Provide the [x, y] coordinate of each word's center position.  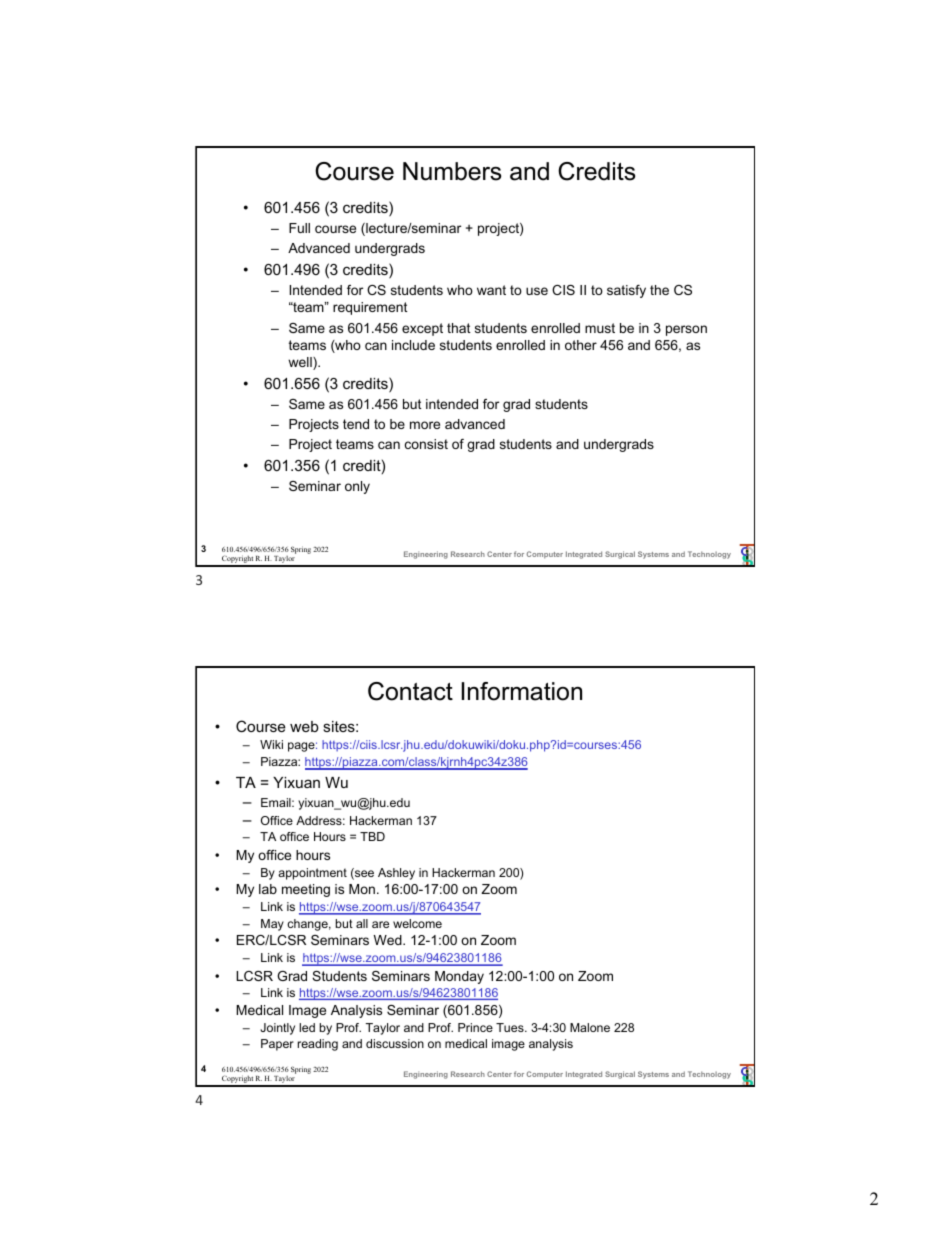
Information [522, 691]
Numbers [452, 171]
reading [318, 1045]
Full [299, 228]
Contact [410, 691]
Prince [475, 1027]
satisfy [626, 291]
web [304, 726]
